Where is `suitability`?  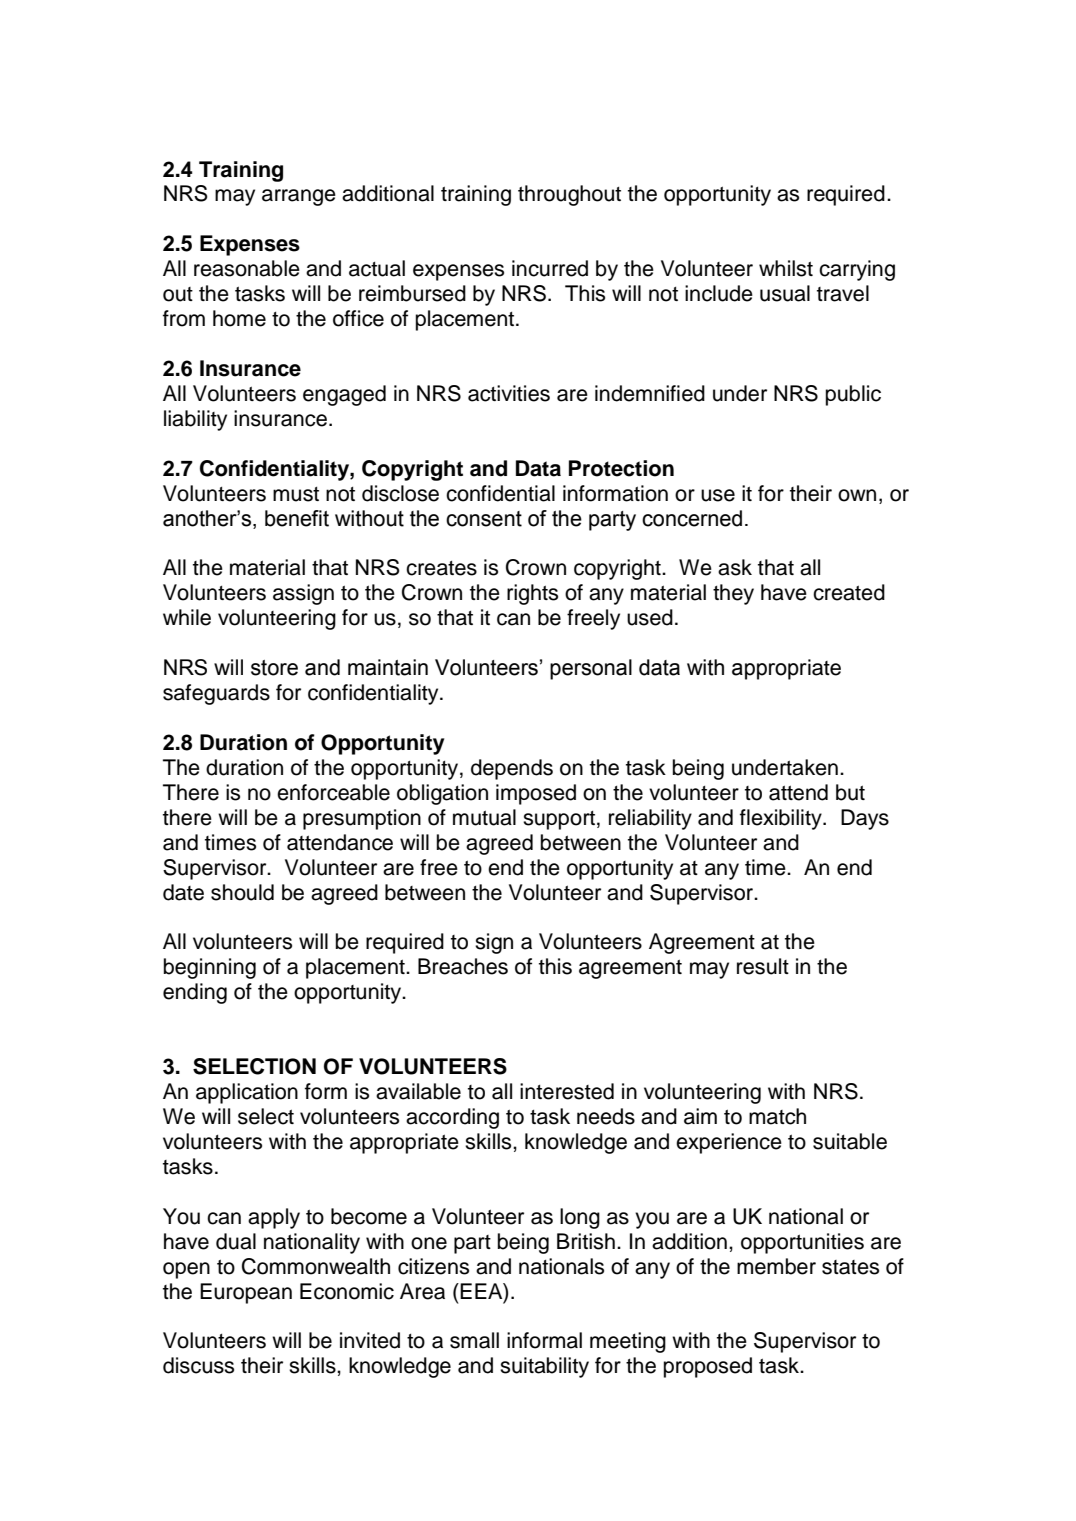 suitability is located at coordinates (544, 1367).
